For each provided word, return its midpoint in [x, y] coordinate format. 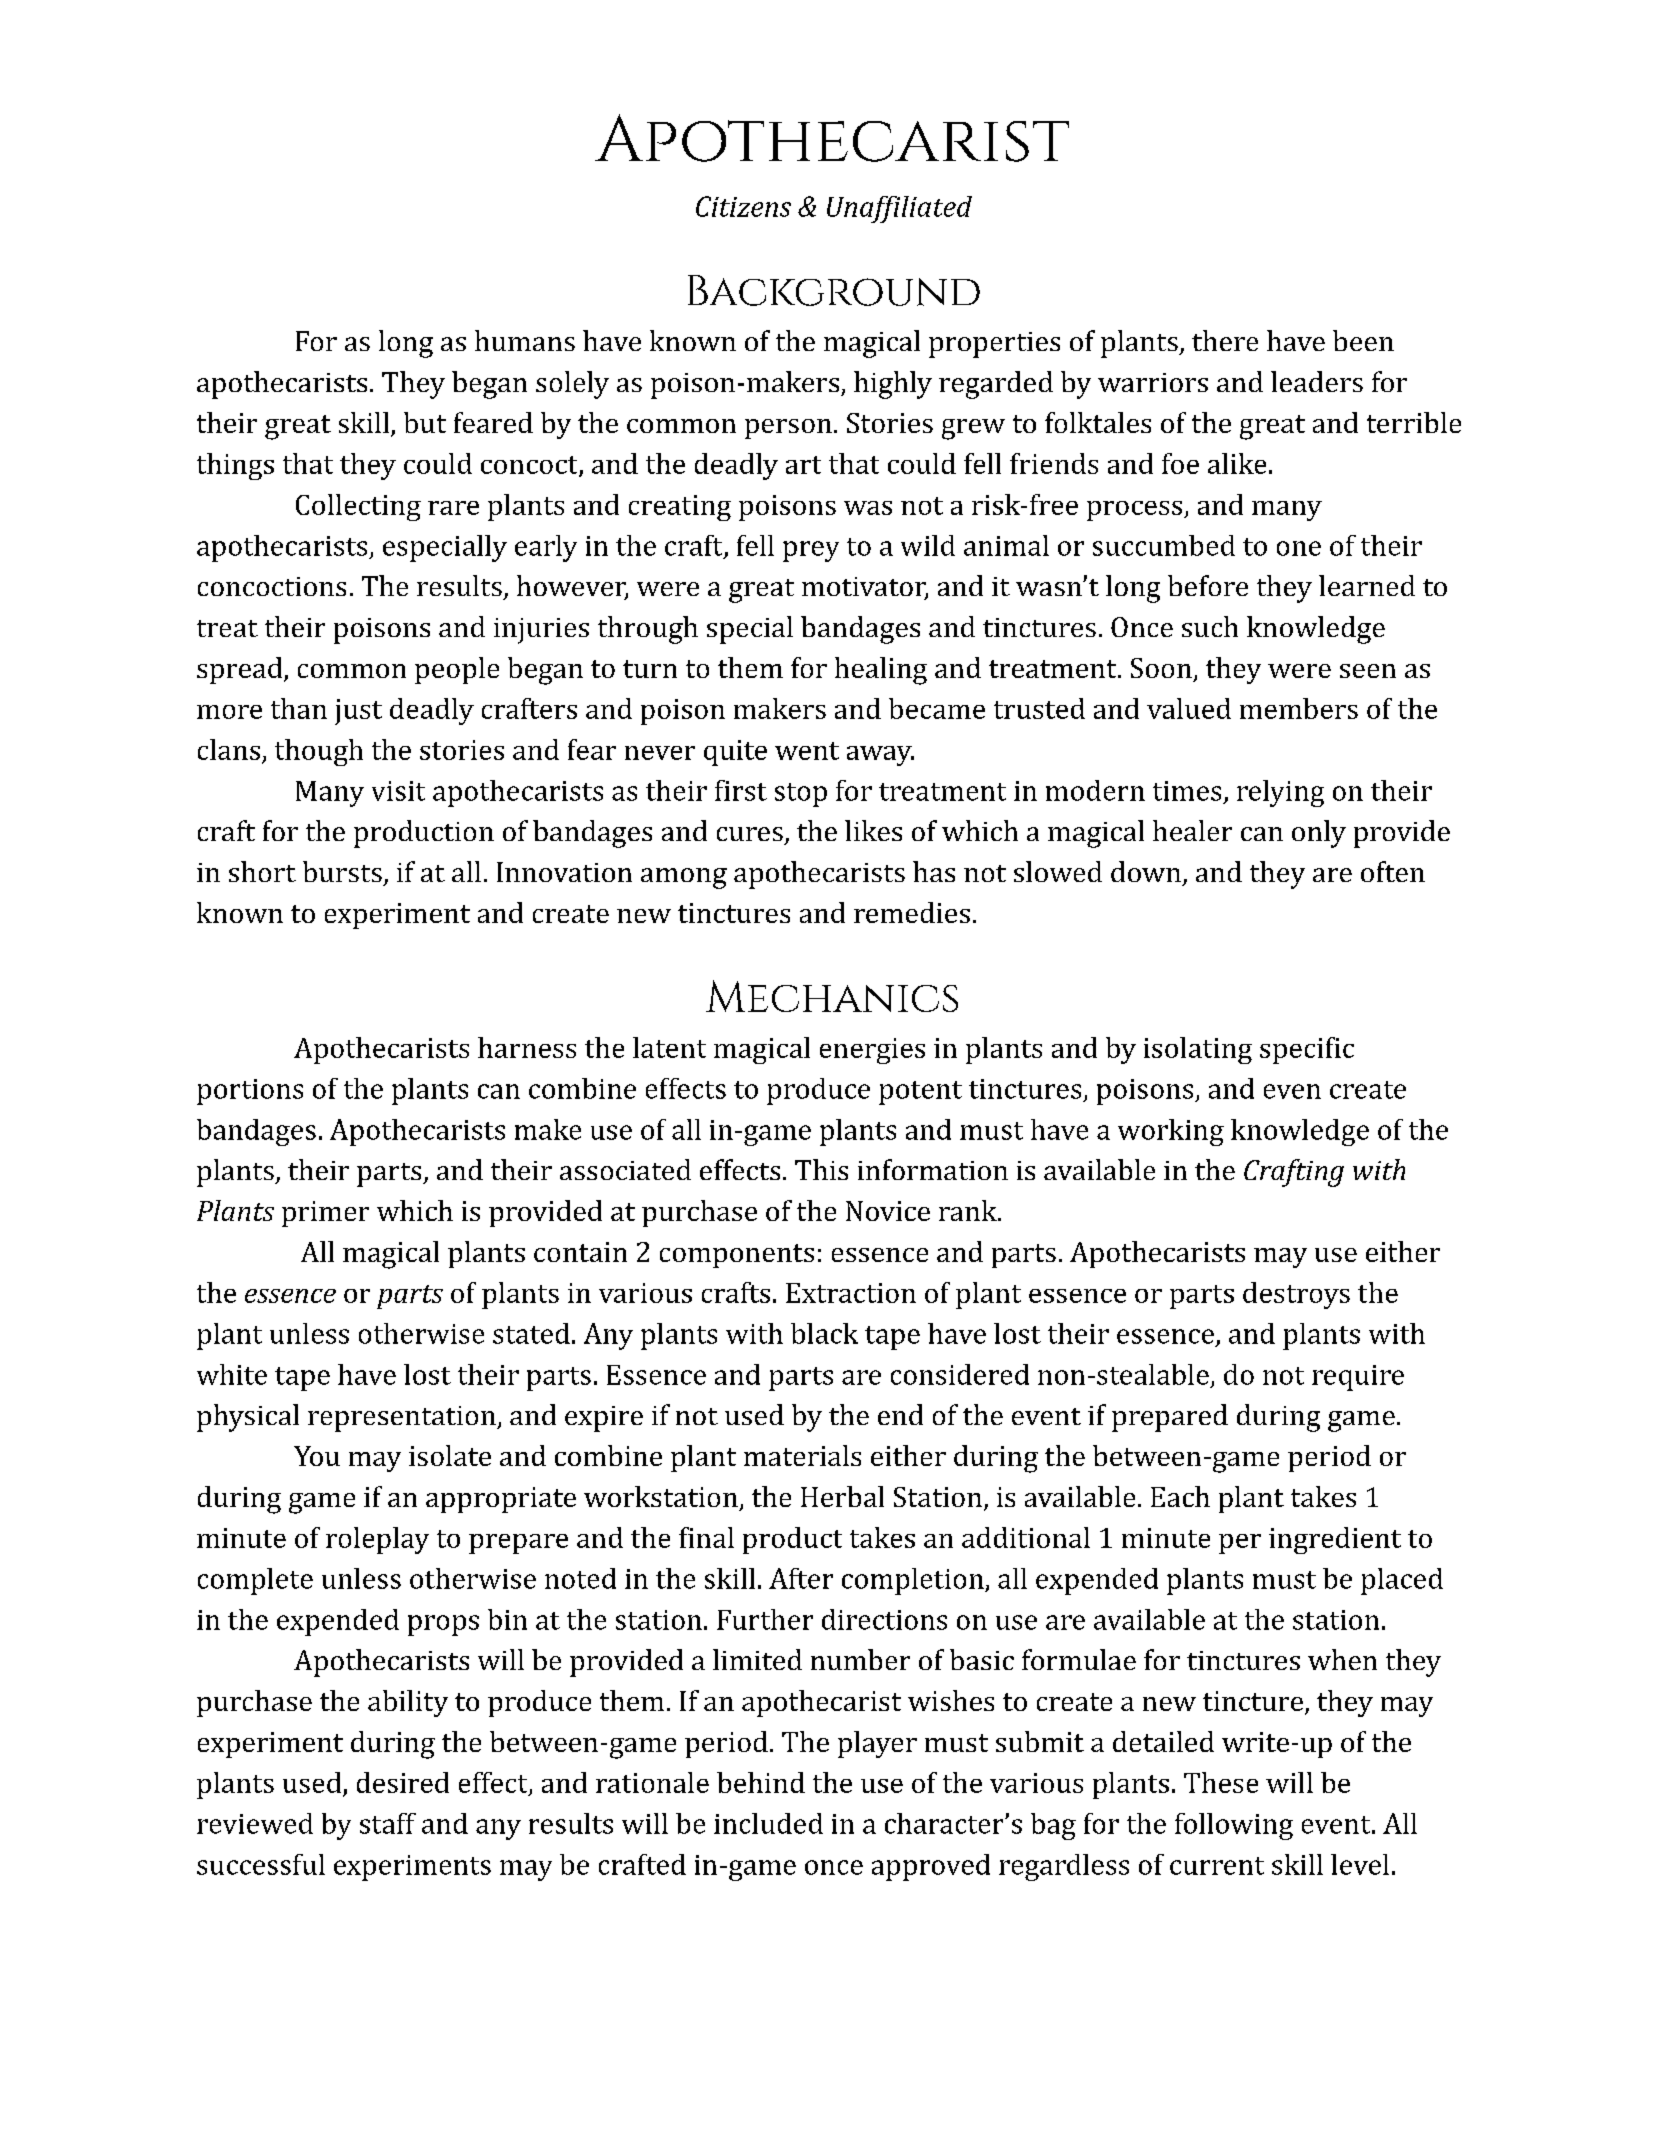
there [1225, 340]
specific [1307, 1050]
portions [250, 1092]
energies [872, 1051]
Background [834, 290]
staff [388, 1823]
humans [525, 340]
